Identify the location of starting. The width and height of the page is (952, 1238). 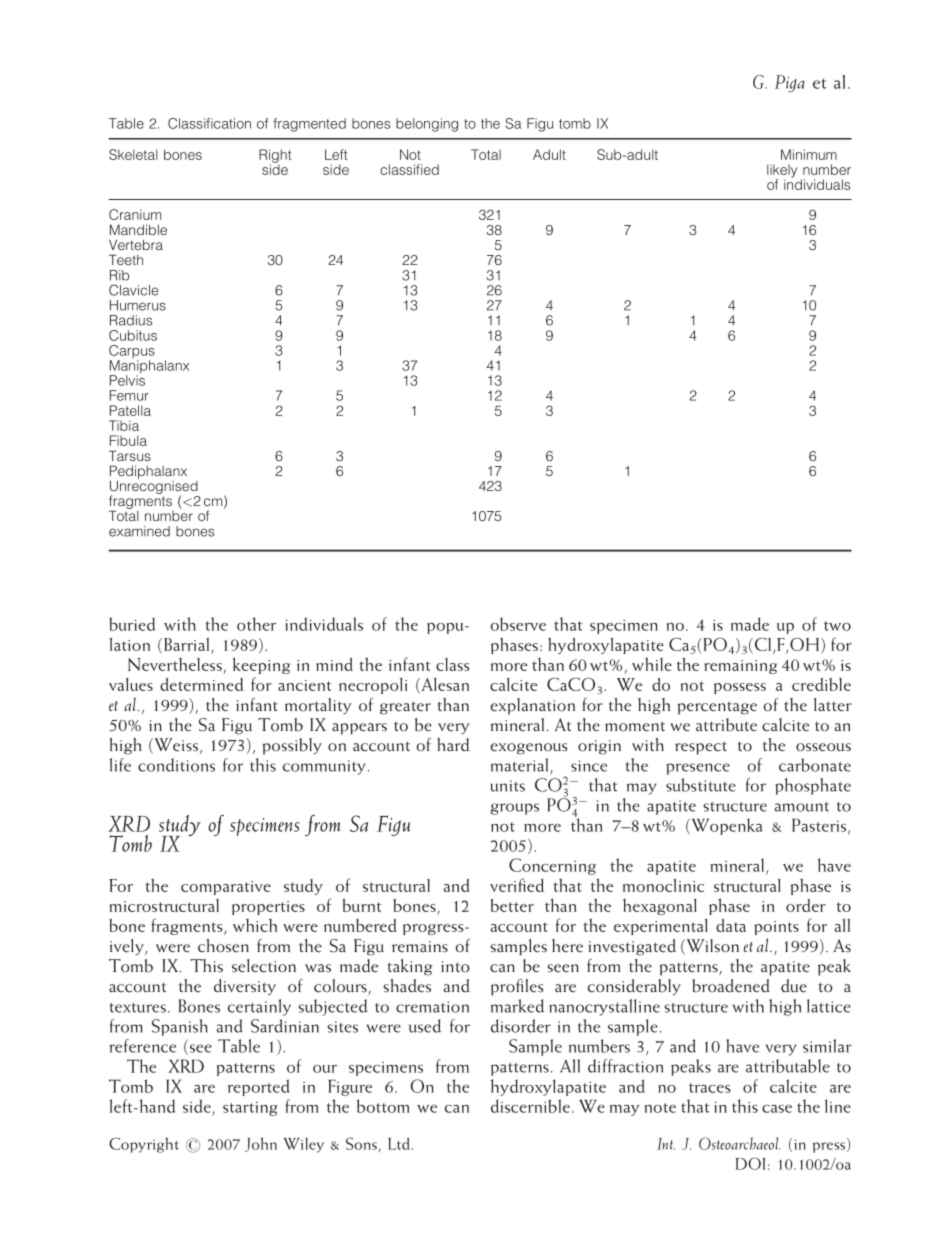
(250, 1109).
